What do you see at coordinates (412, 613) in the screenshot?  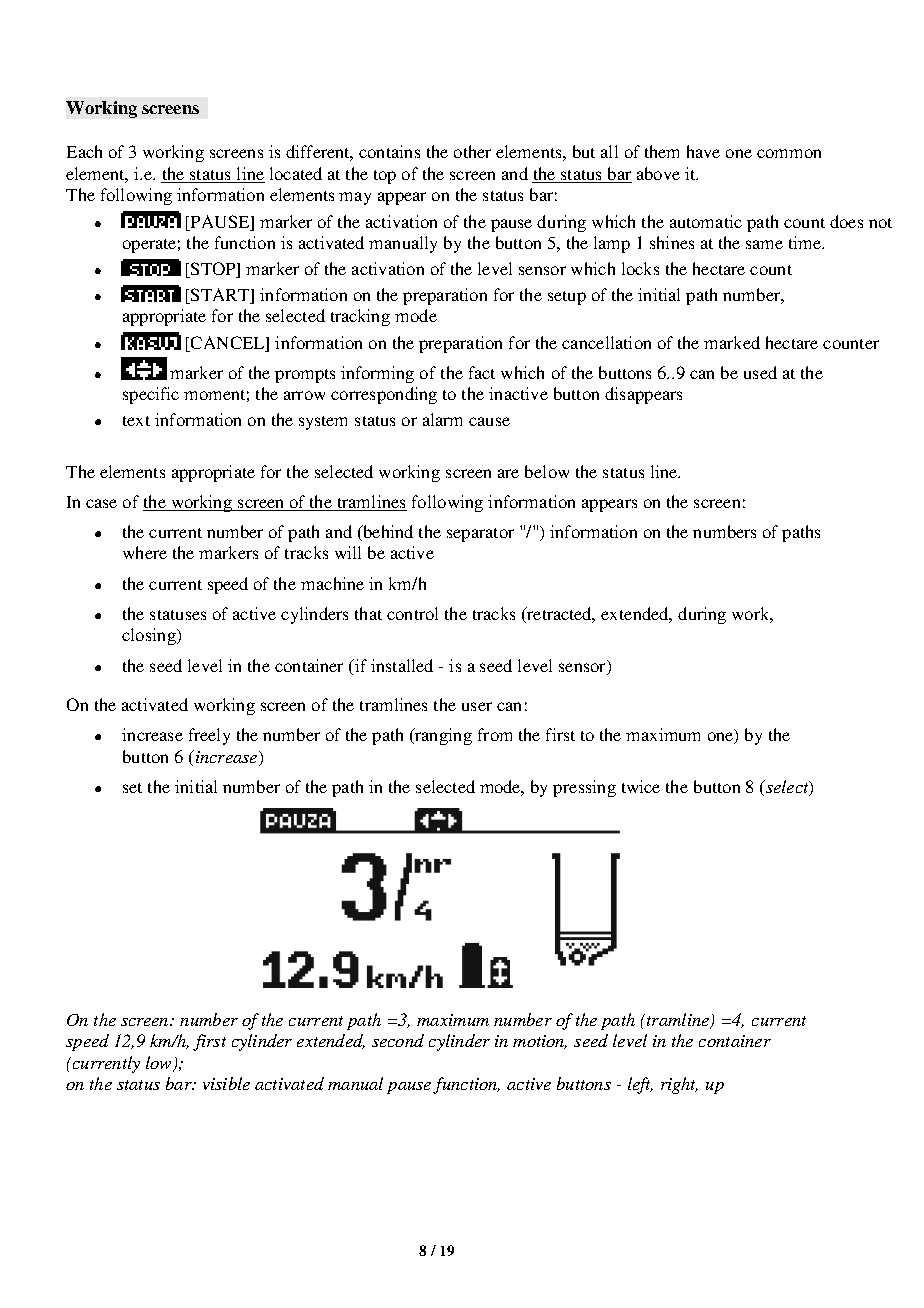 I see `control` at bounding box center [412, 613].
